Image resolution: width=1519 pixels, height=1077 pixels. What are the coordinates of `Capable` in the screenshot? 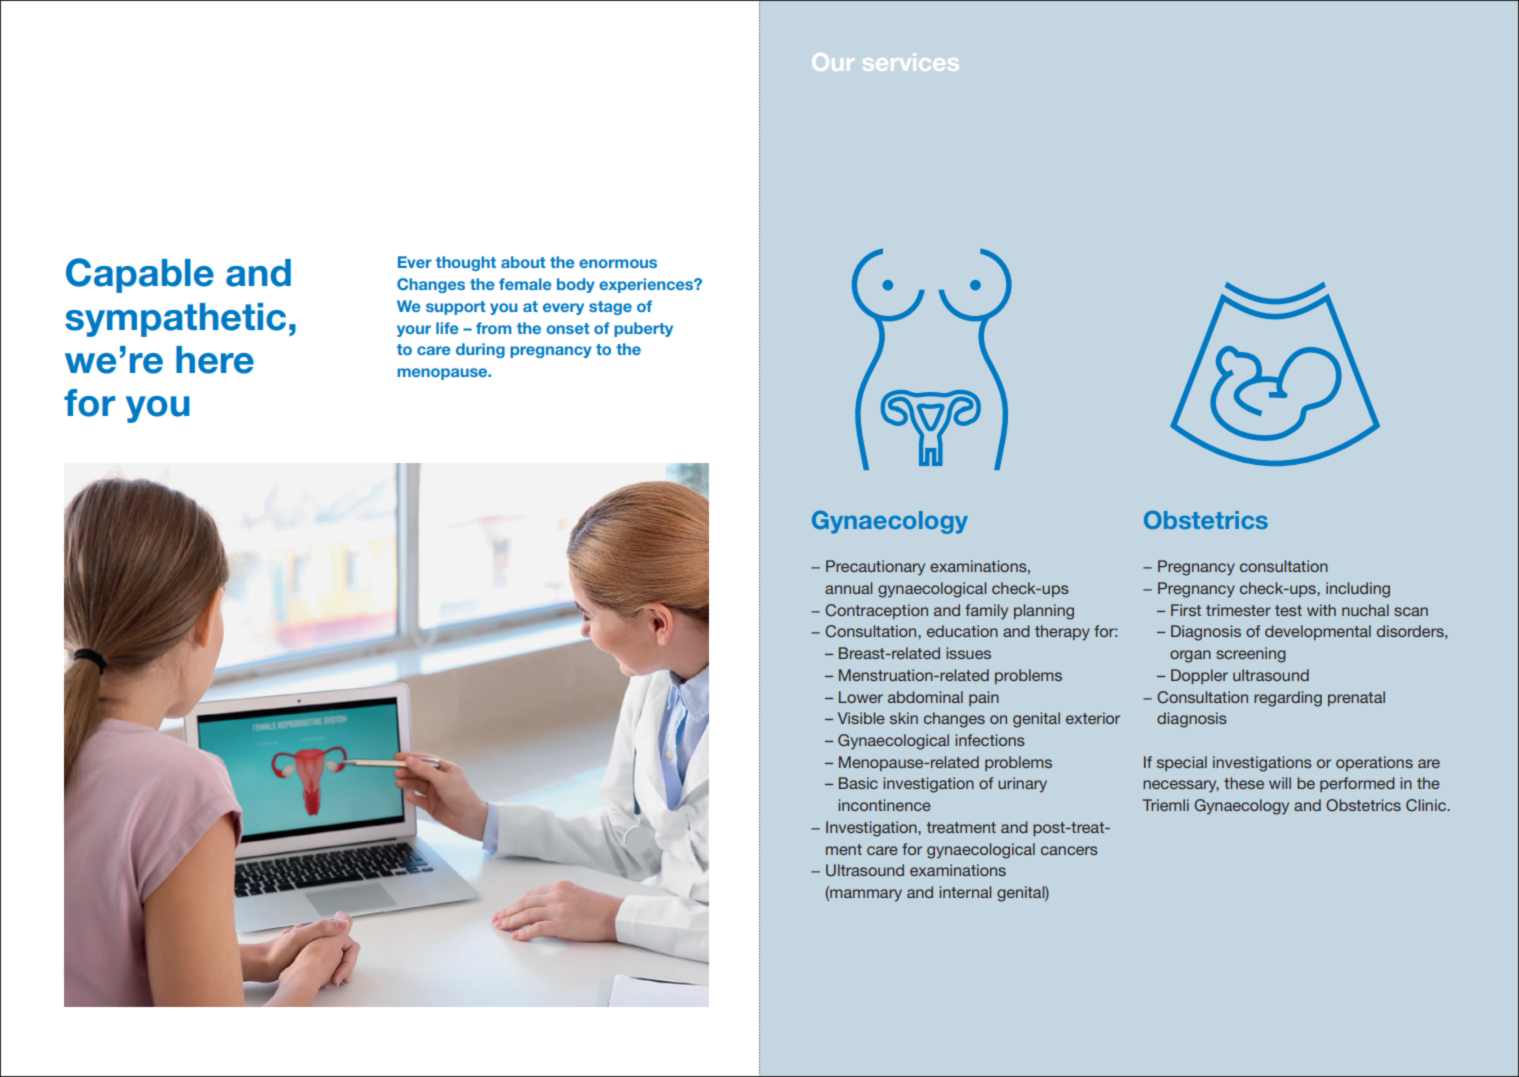 It's located at (140, 275).
